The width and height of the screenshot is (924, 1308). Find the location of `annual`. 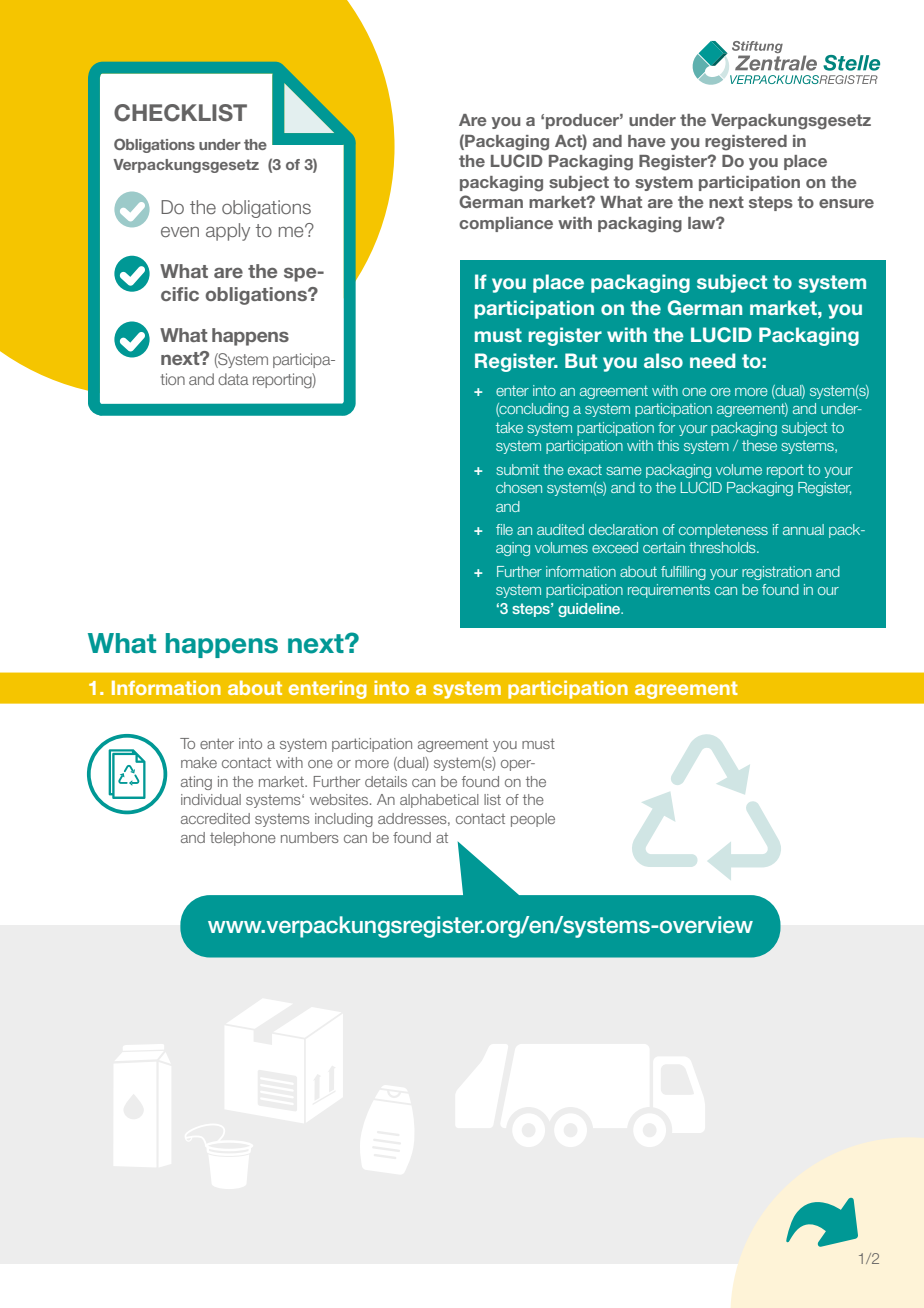

annual is located at coordinates (803, 529).
